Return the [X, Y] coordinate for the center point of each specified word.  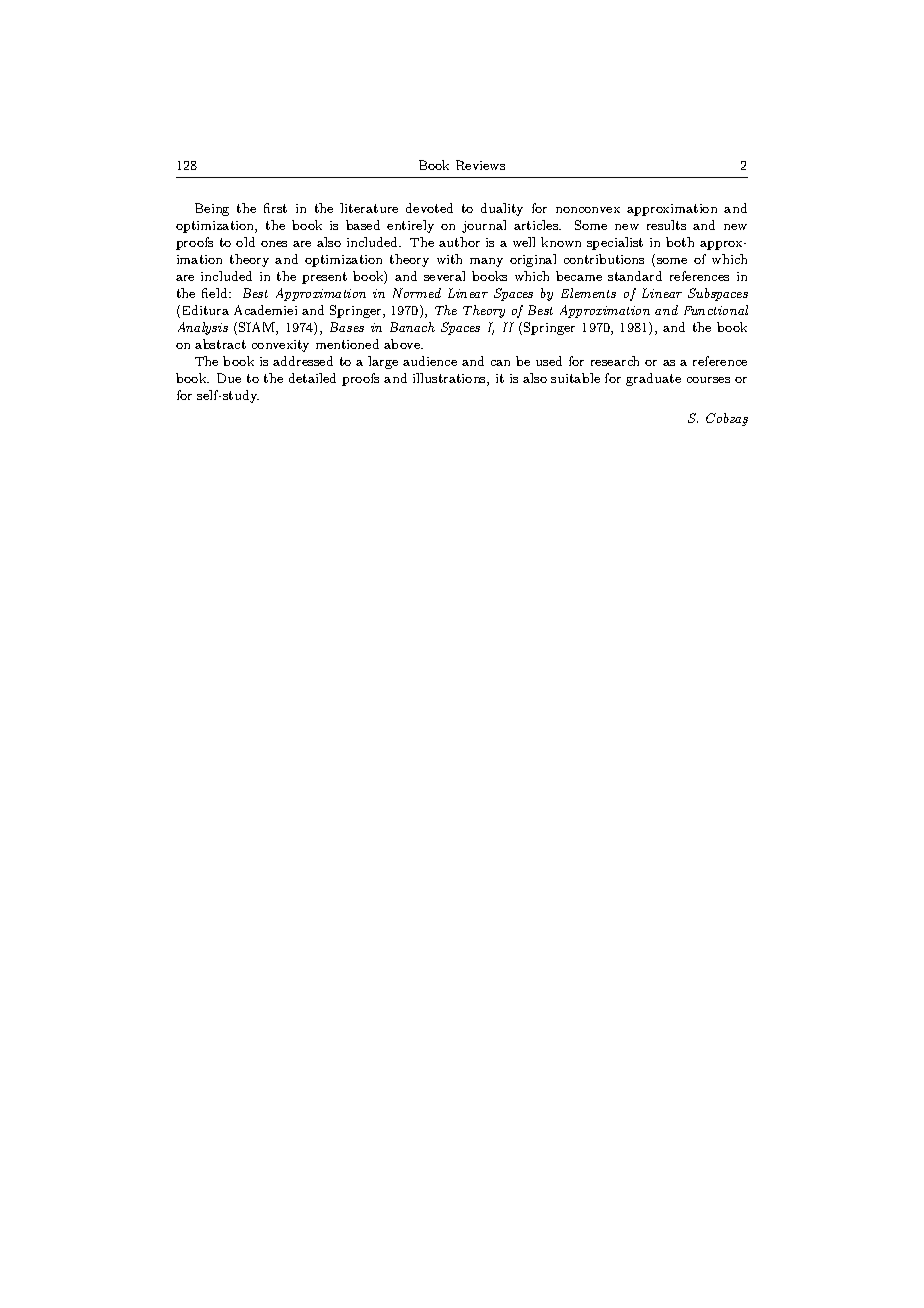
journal [484, 226]
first [275, 208]
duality [502, 209]
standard [635, 276]
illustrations [450, 379]
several [444, 276]
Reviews [480, 165]
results [666, 225]
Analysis [203, 328]
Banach [412, 327]
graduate [653, 379]
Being [212, 209]
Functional [716, 310]
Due [229, 378]
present [324, 278]
